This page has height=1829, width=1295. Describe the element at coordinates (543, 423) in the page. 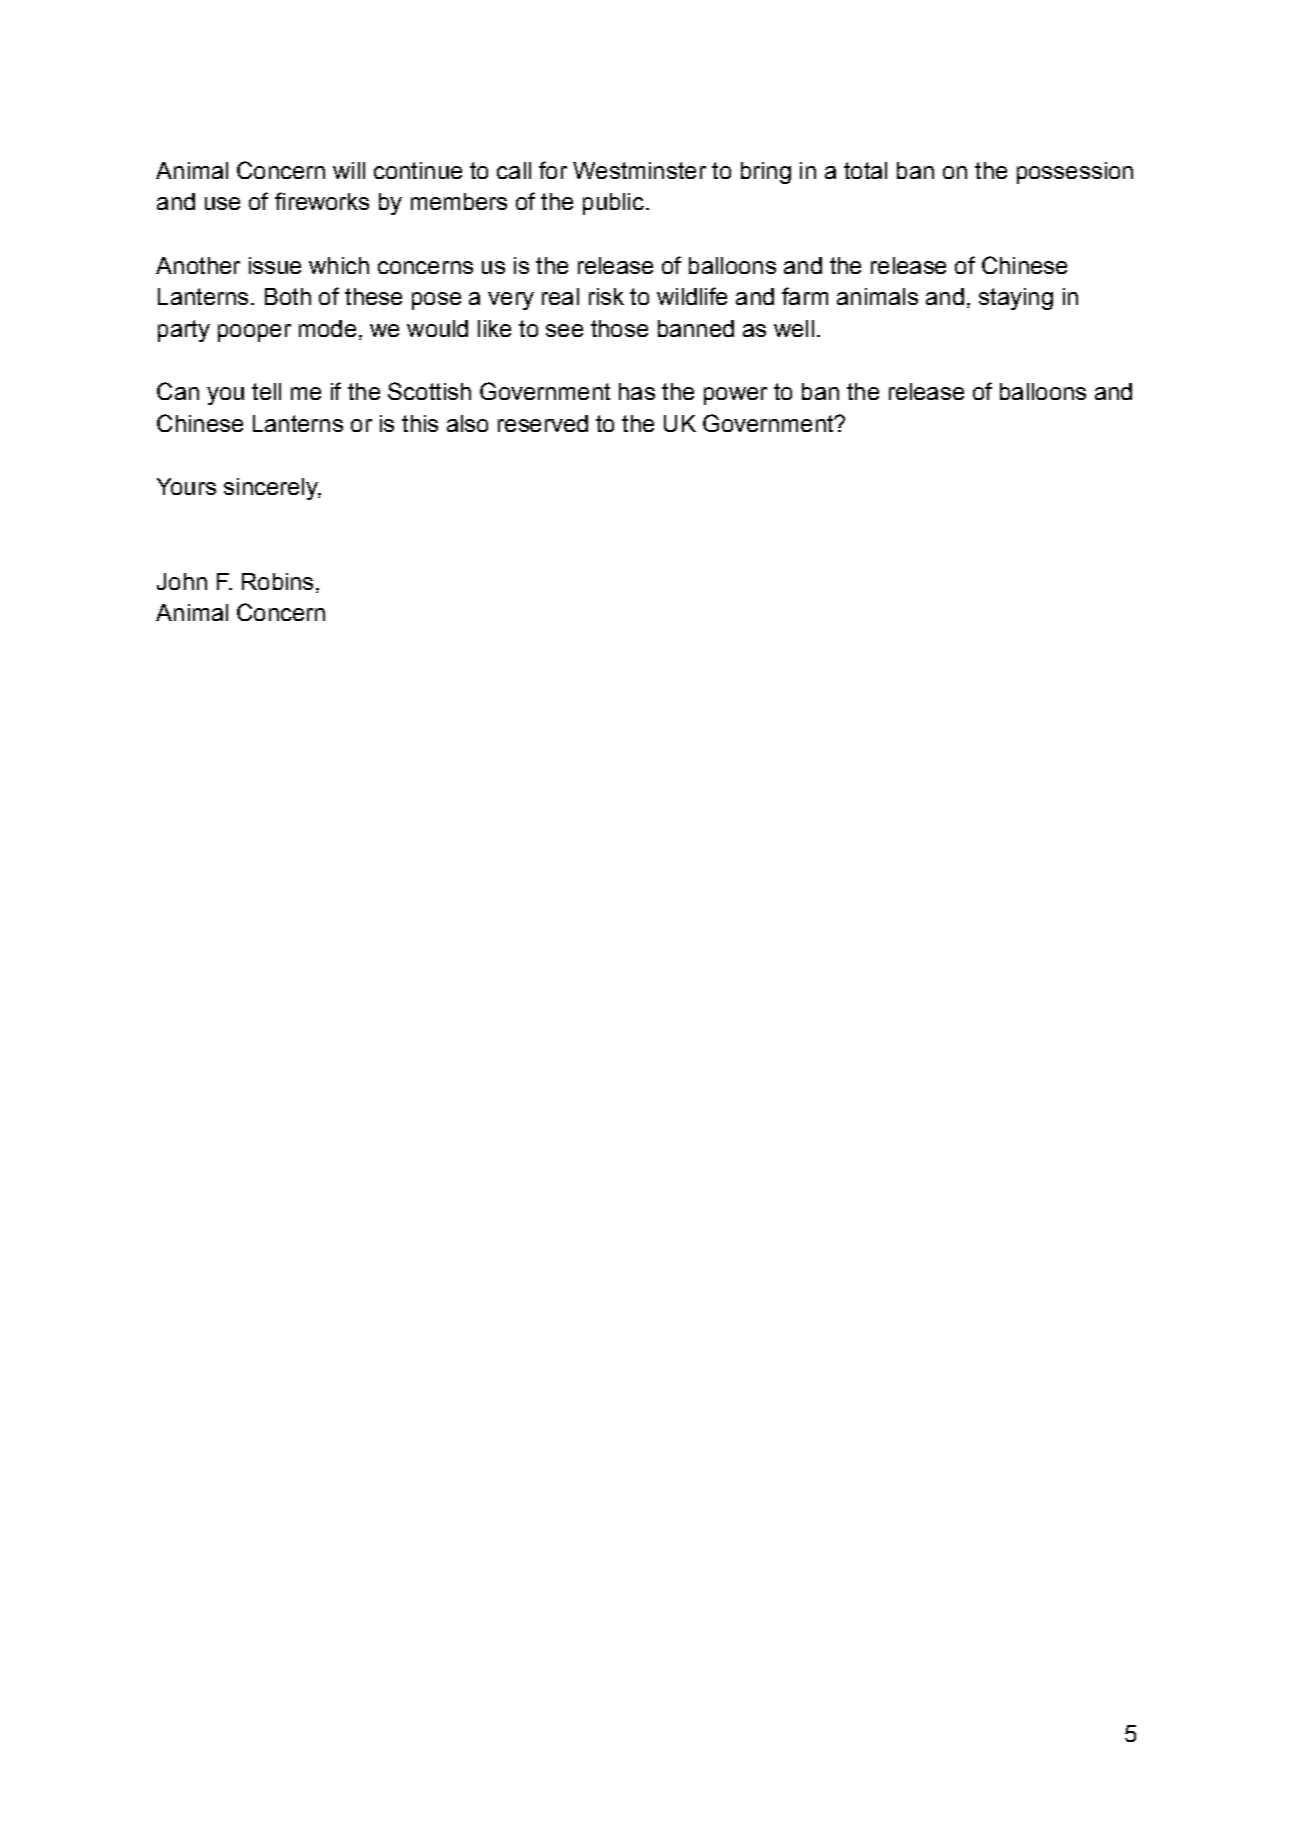

I see `reserved` at that location.
